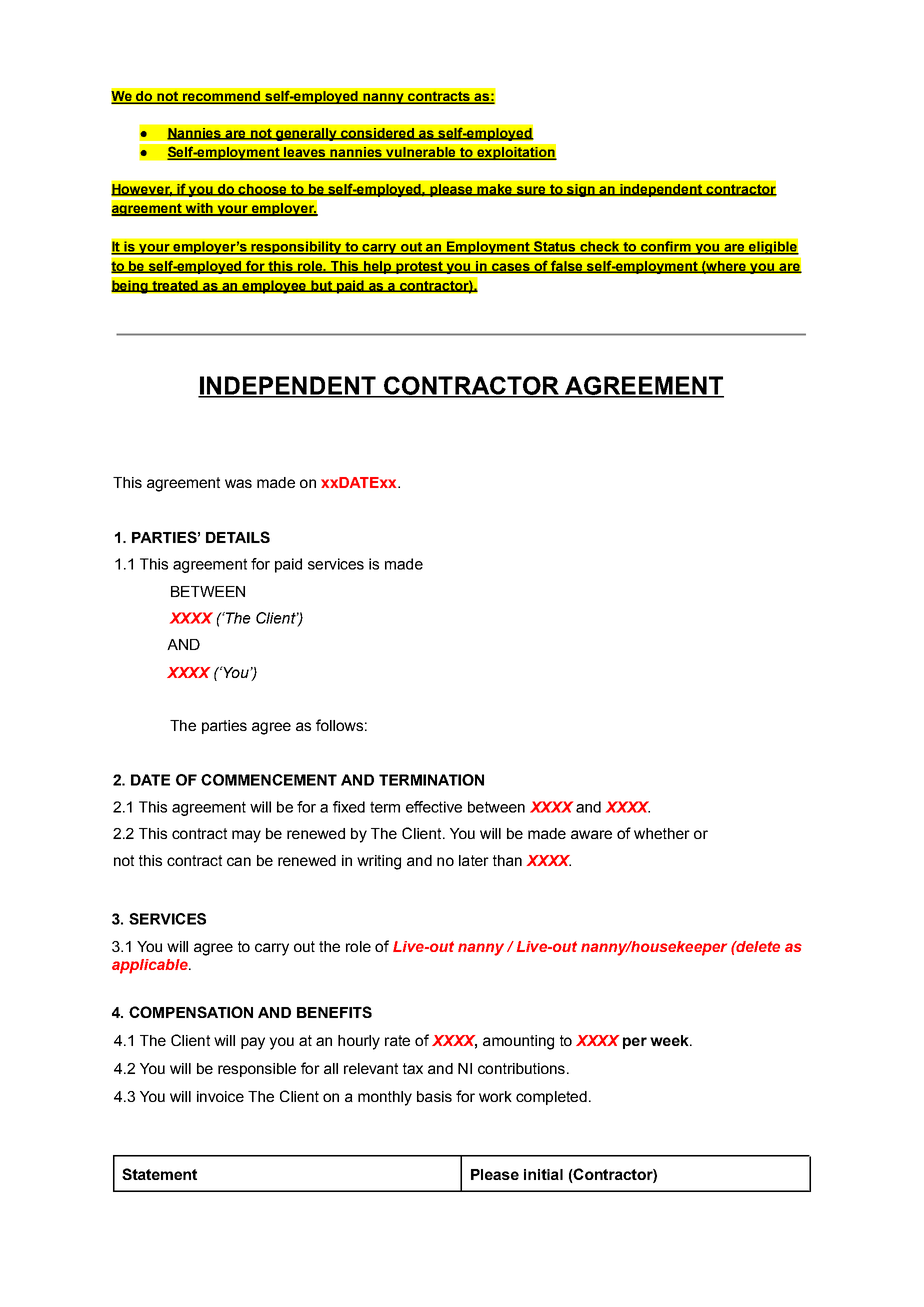  What do you see at coordinates (220, 1096) in the document?
I see `invoice` at bounding box center [220, 1096].
